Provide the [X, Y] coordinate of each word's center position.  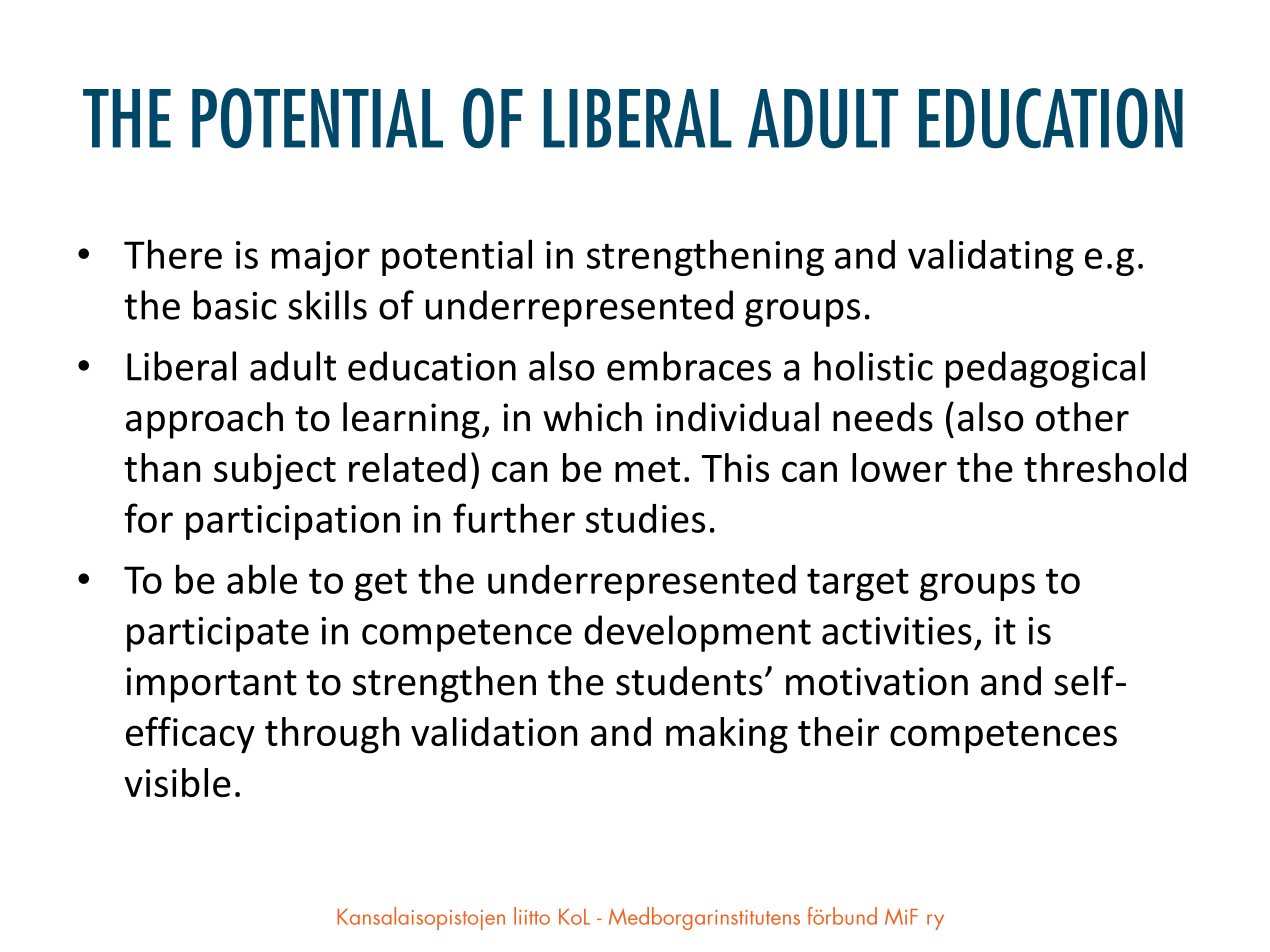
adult [293, 366]
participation [293, 522]
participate [218, 634]
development [697, 633]
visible [177, 782]
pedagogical [1045, 369]
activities [897, 631]
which [592, 417]
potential [457, 257]
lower [899, 467]
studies [645, 518]
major [321, 258]
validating [991, 257]
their [838, 731]
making [727, 735]
